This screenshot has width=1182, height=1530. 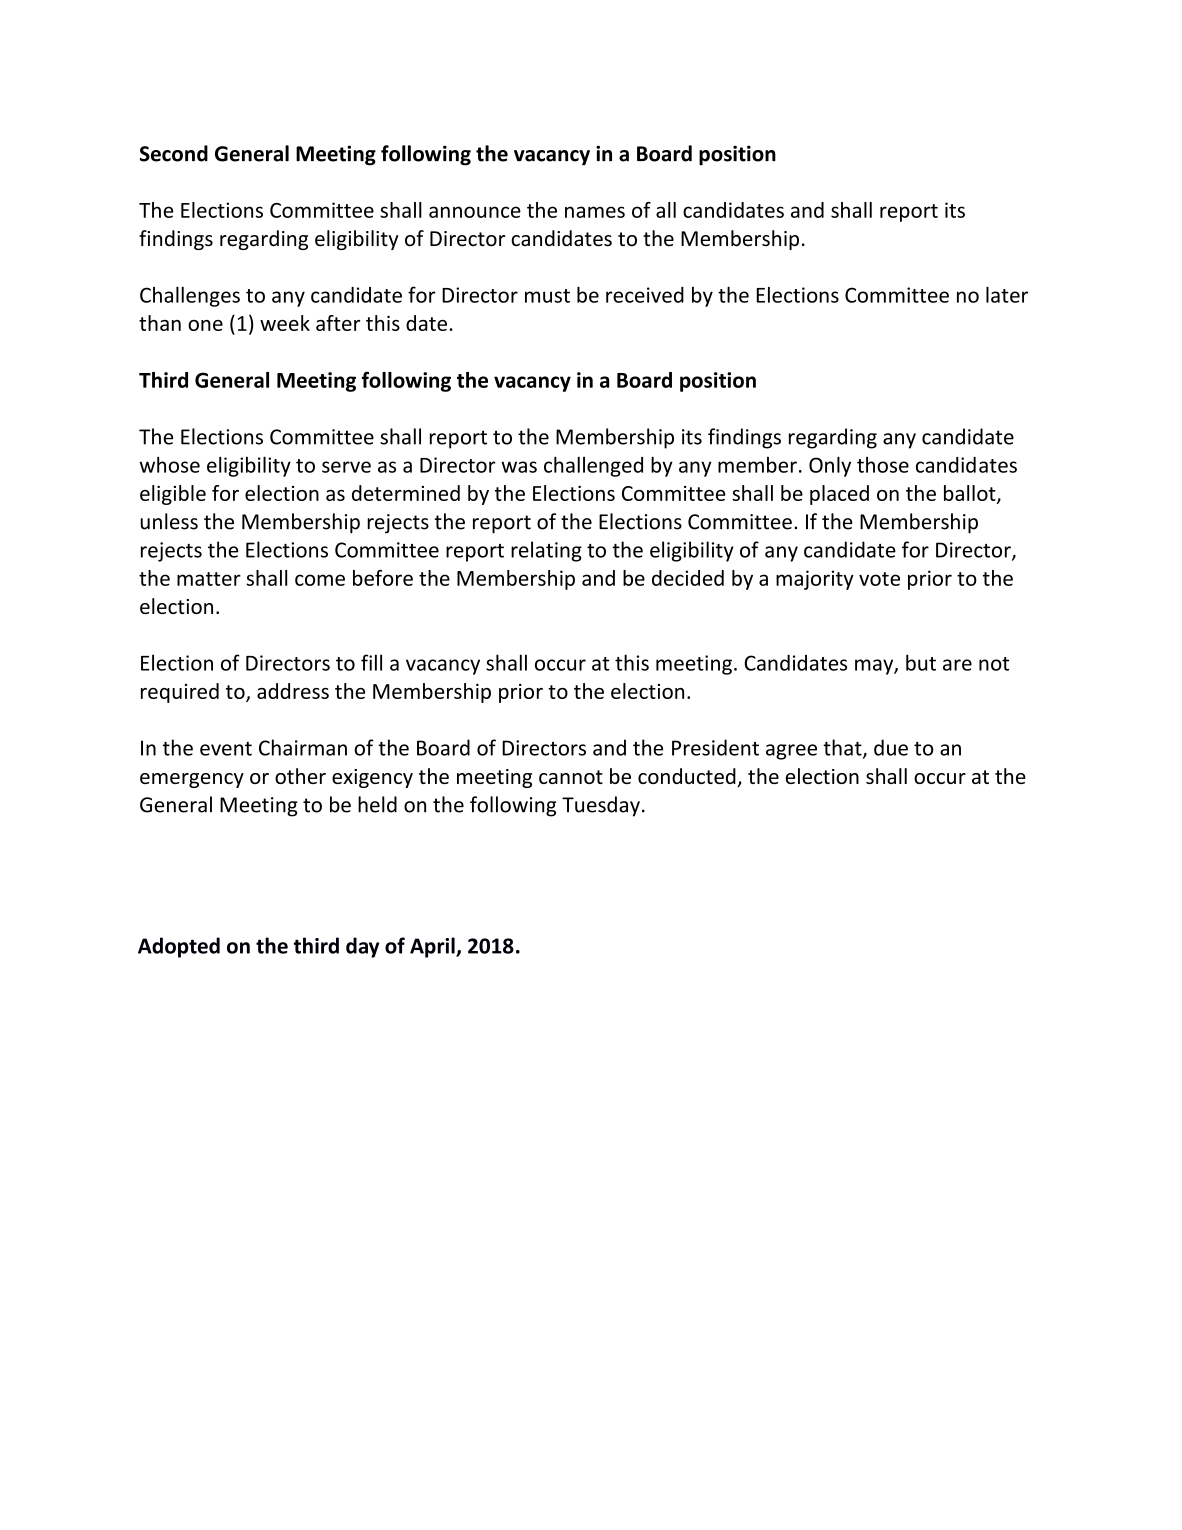 I want to click on relating, so click(x=546, y=551).
